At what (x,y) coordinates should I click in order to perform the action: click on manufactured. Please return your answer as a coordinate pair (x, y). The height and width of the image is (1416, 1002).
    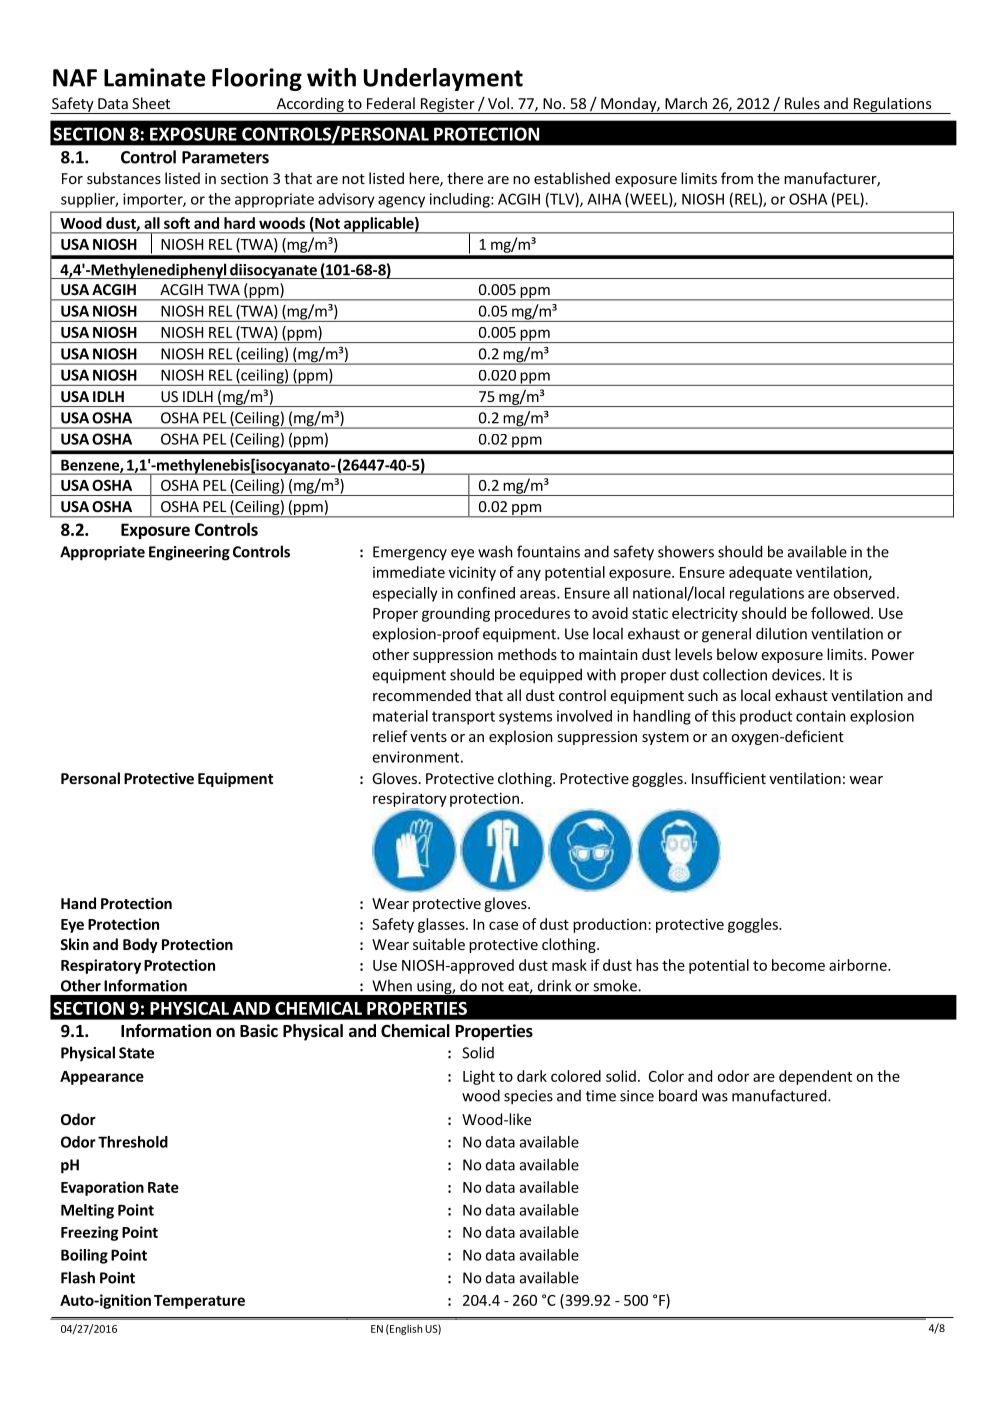
    Looking at the image, I should click on (779, 1095).
